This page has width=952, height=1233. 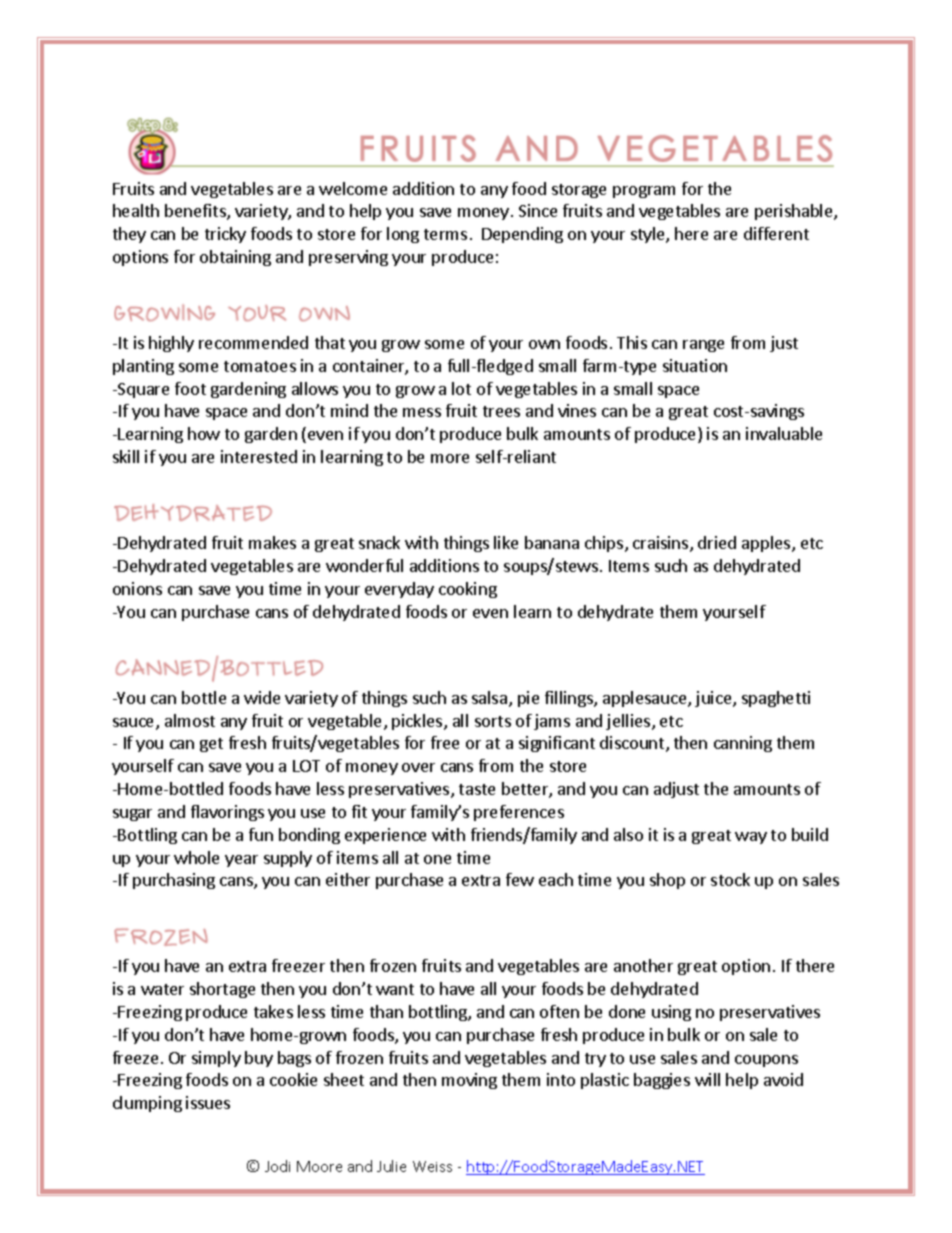 I want to click on benefits, so click(x=196, y=212).
